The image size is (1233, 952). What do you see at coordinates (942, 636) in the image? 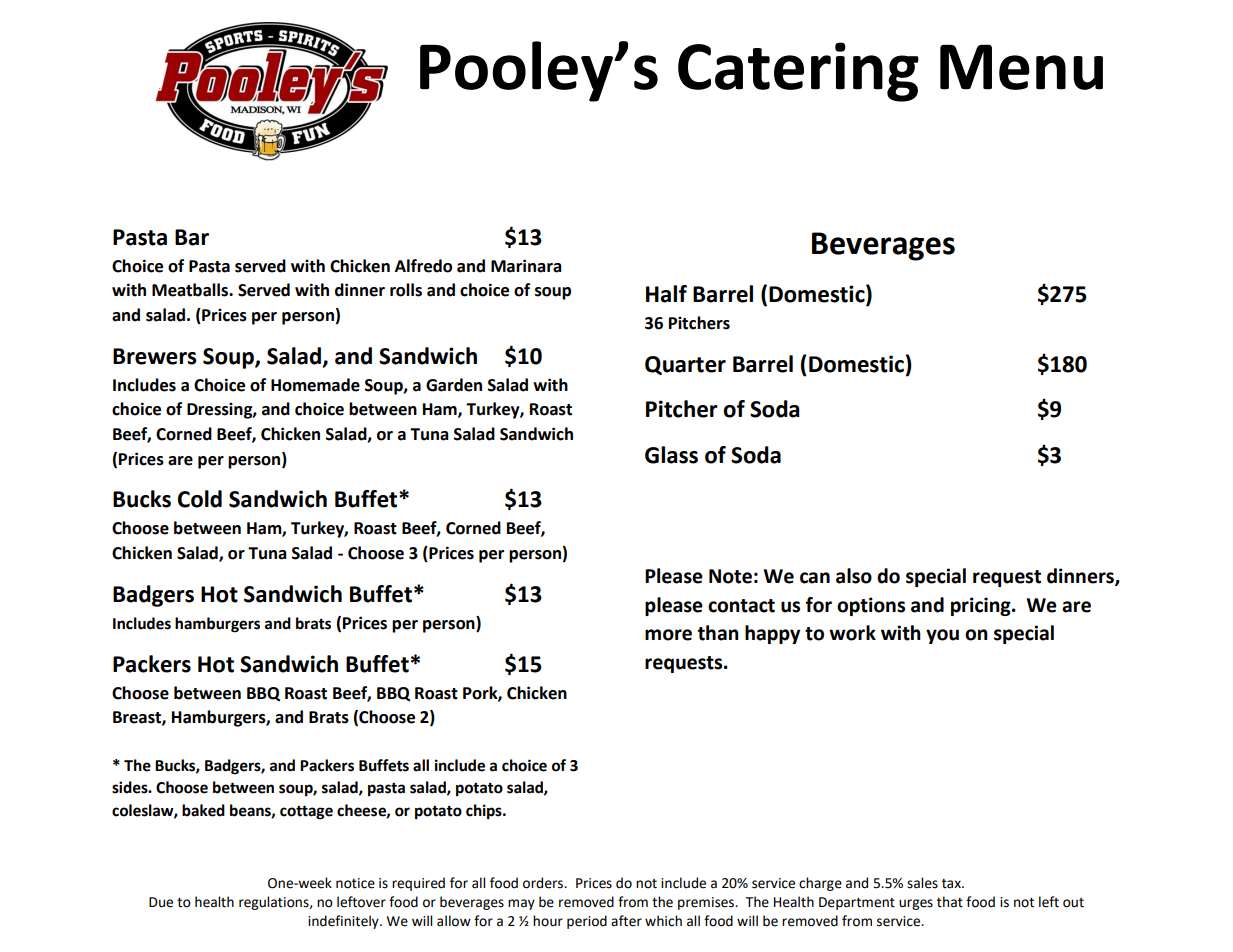
I see `you` at bounding box center [942, 636].
